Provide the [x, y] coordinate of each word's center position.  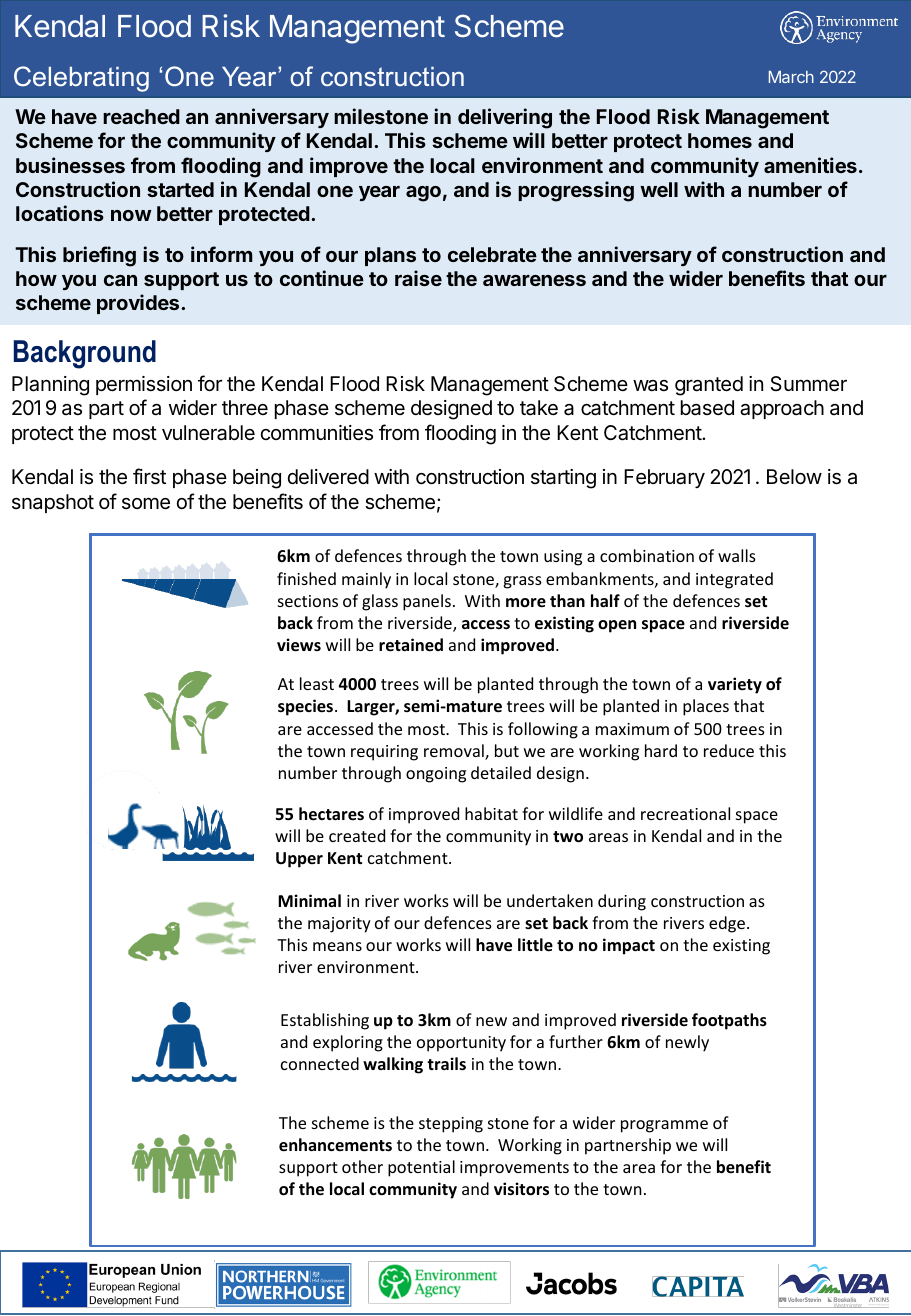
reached [141, 116]
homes [720, 140]
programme [664, 1126]
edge [728, 924]
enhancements [335, 1145]
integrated [734, 580]
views [299, 645]
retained [411, 645]
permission [144, 385]
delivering [505, 118]
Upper [299, 860]
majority [339, 925]
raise [418, 278]
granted [709, 386]
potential [421, 1168]
